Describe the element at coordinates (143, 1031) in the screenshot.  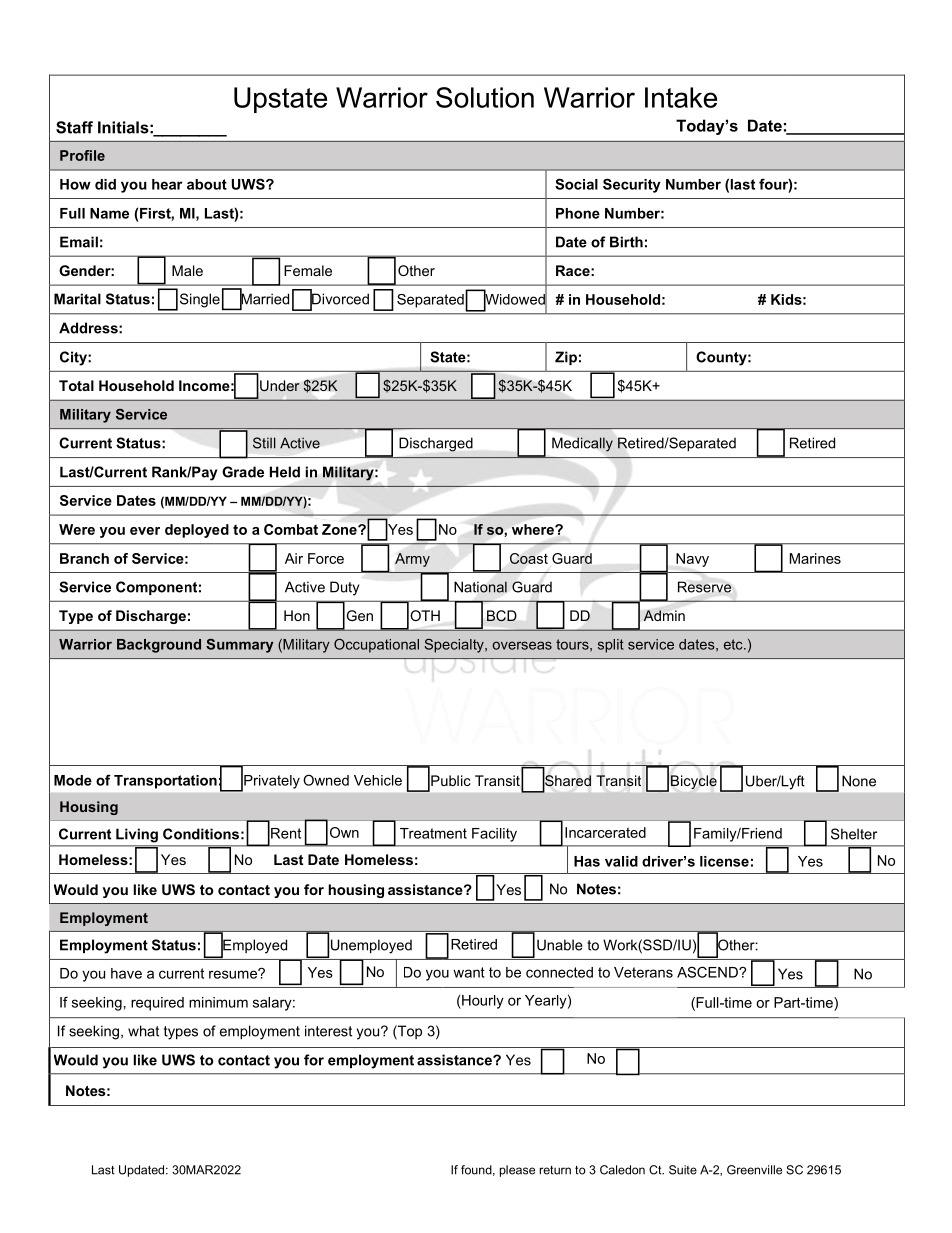
I see `what` at that location.
